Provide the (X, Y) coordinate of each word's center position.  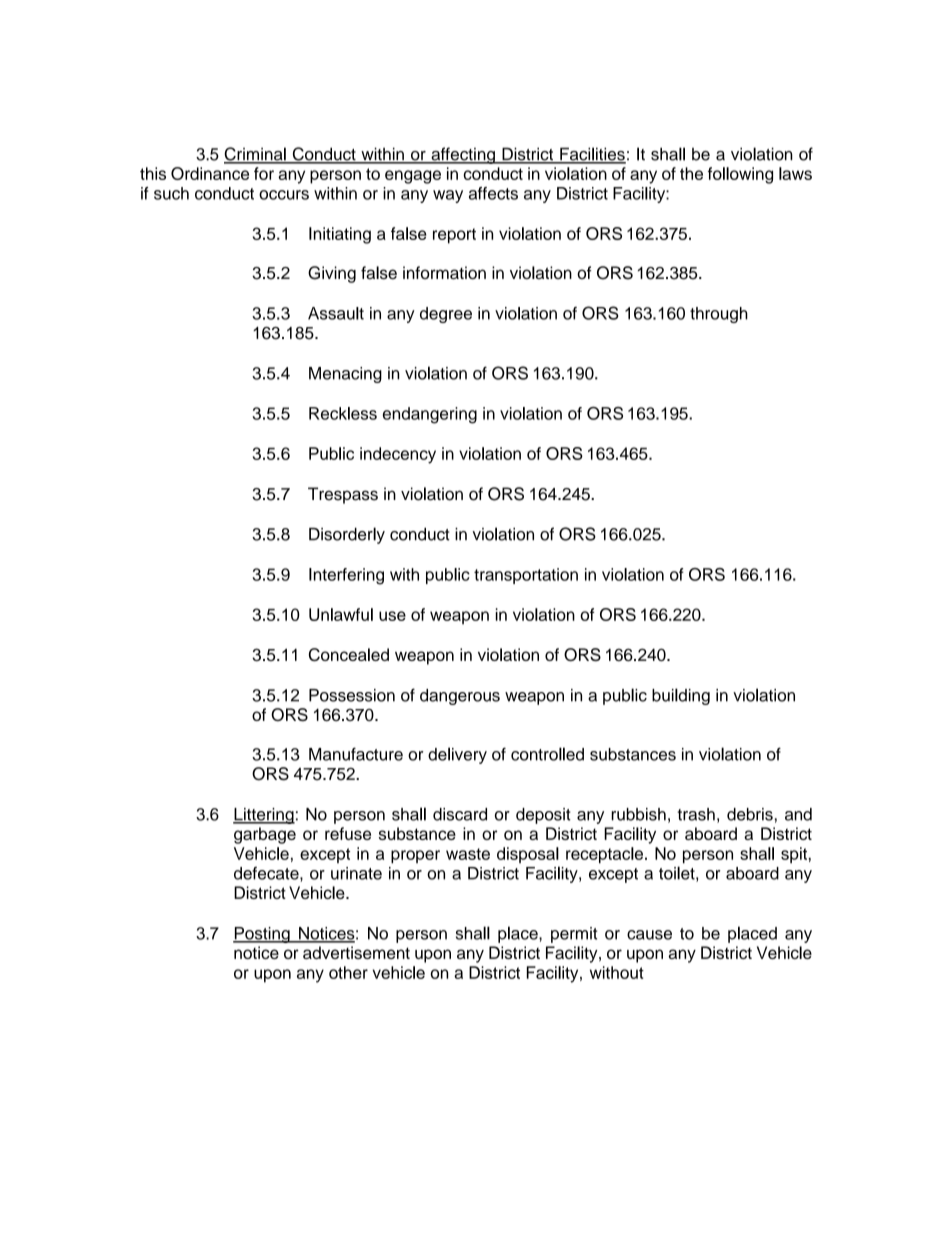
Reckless (343, 413)
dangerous (460, 697)
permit (574, 935)
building (681, 696)
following (740, 175)
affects (493, 193)
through (719, 315)
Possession (352, 695)
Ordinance (210, 173)
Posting (262, 935)
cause (649, 935)
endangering (430, 415)
